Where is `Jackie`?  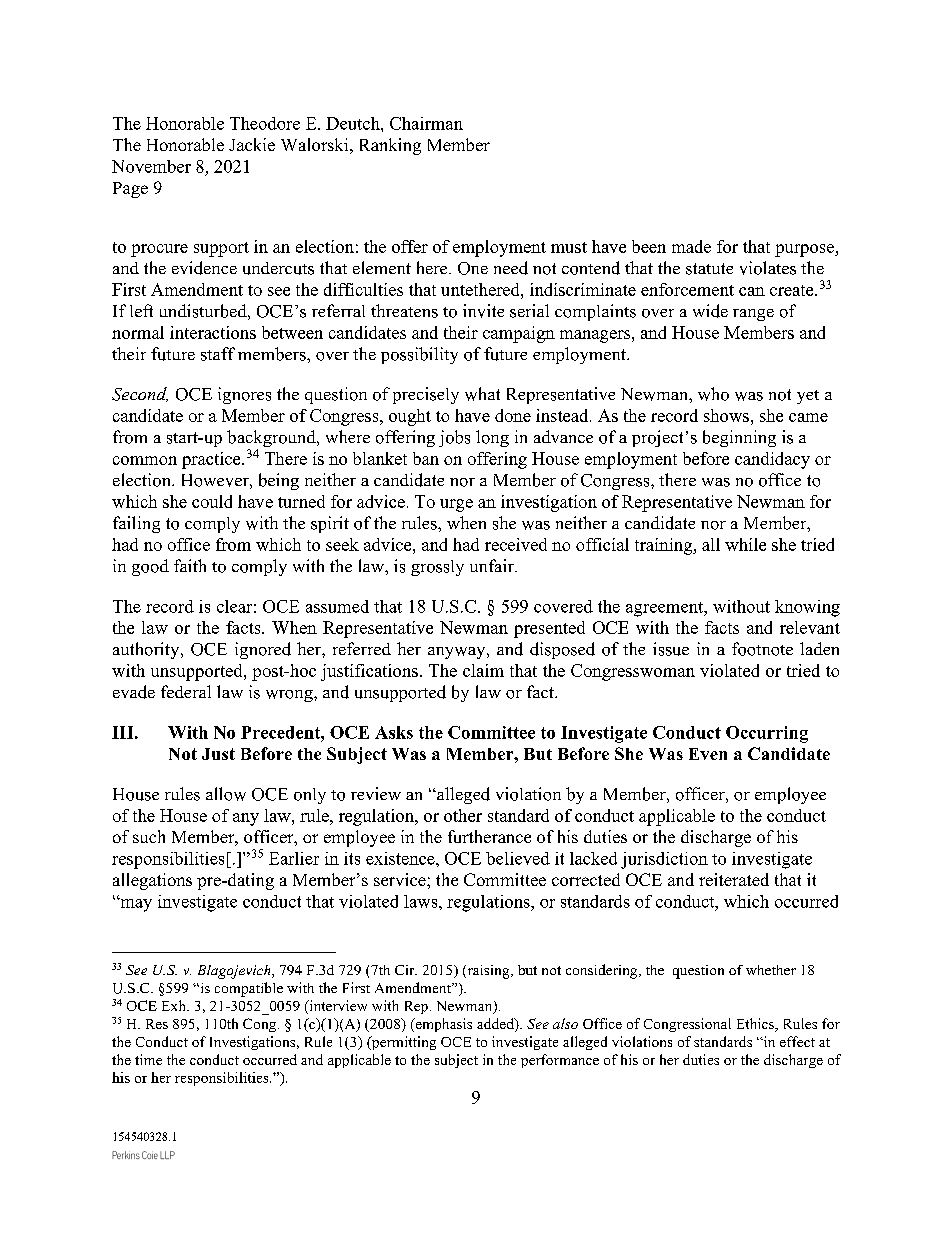 Jackie is located at coordinates (252, 144).
